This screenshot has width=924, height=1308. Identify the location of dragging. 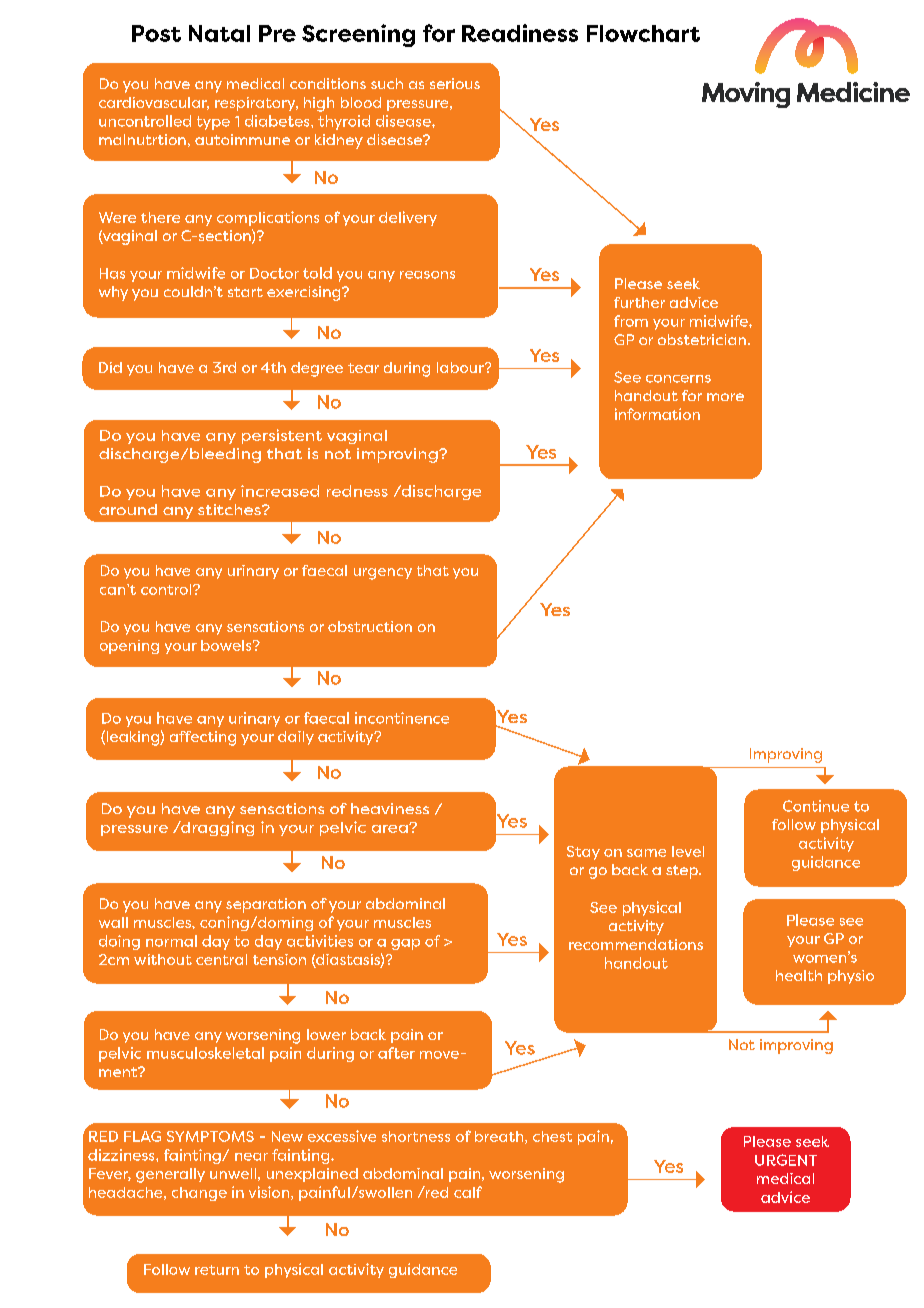
(216, 828).
